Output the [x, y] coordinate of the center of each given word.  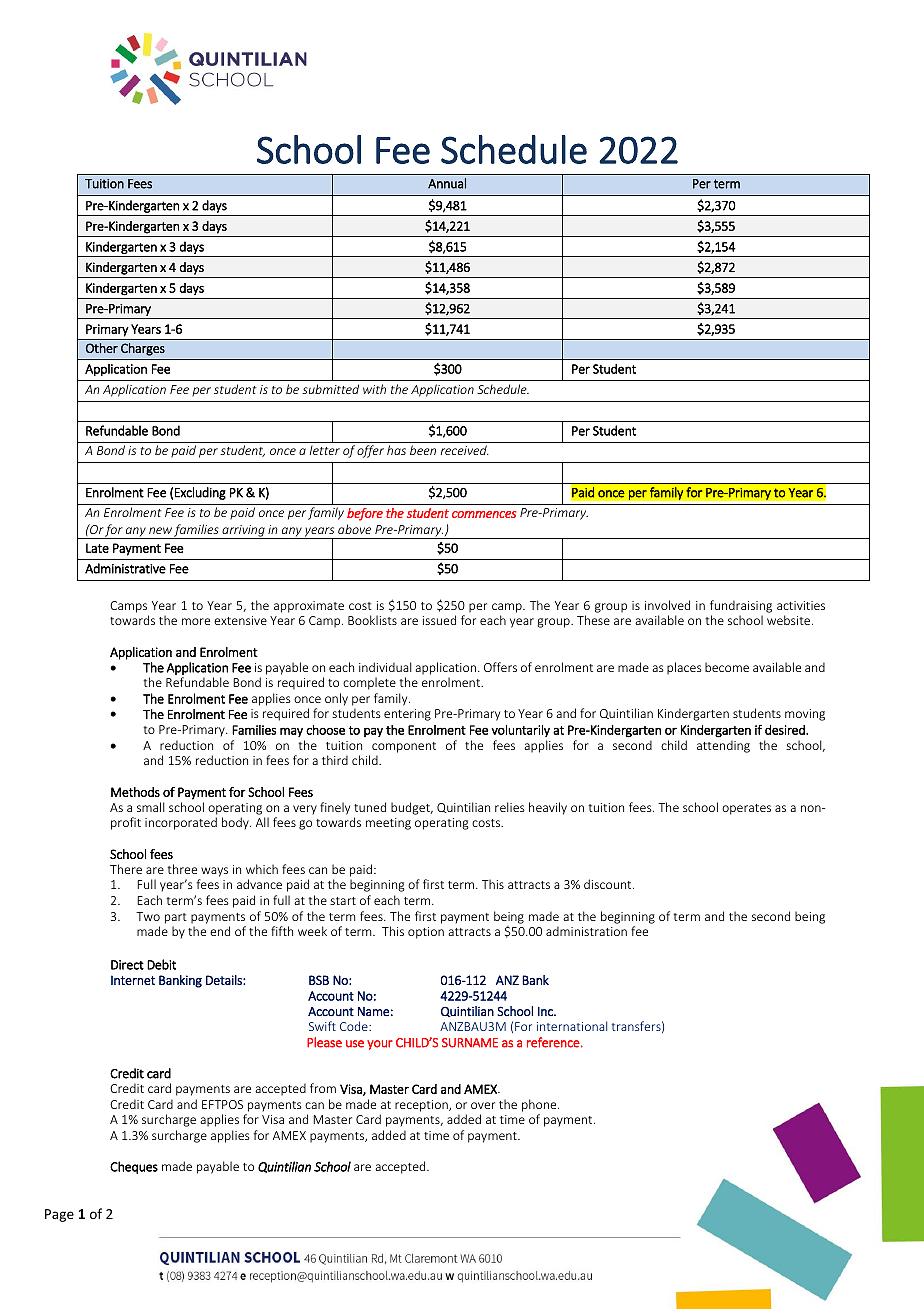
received [465, 450]
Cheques [134, 1167]
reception [422, 1106]
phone [540, 1105]
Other [102, 348]
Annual [447, 183]
